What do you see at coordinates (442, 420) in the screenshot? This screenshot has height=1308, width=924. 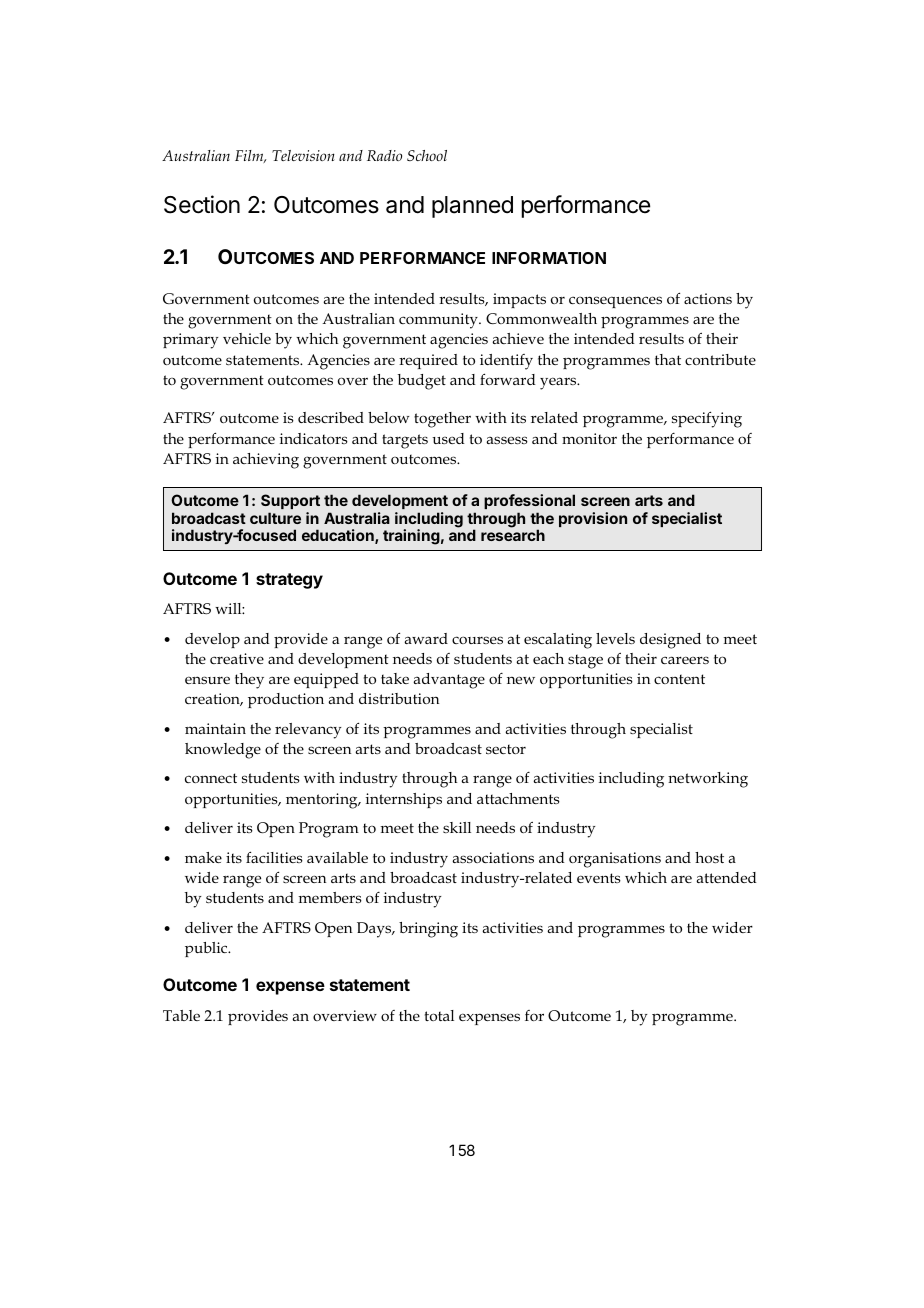 I see `together` at bounding box center [442, 420].
